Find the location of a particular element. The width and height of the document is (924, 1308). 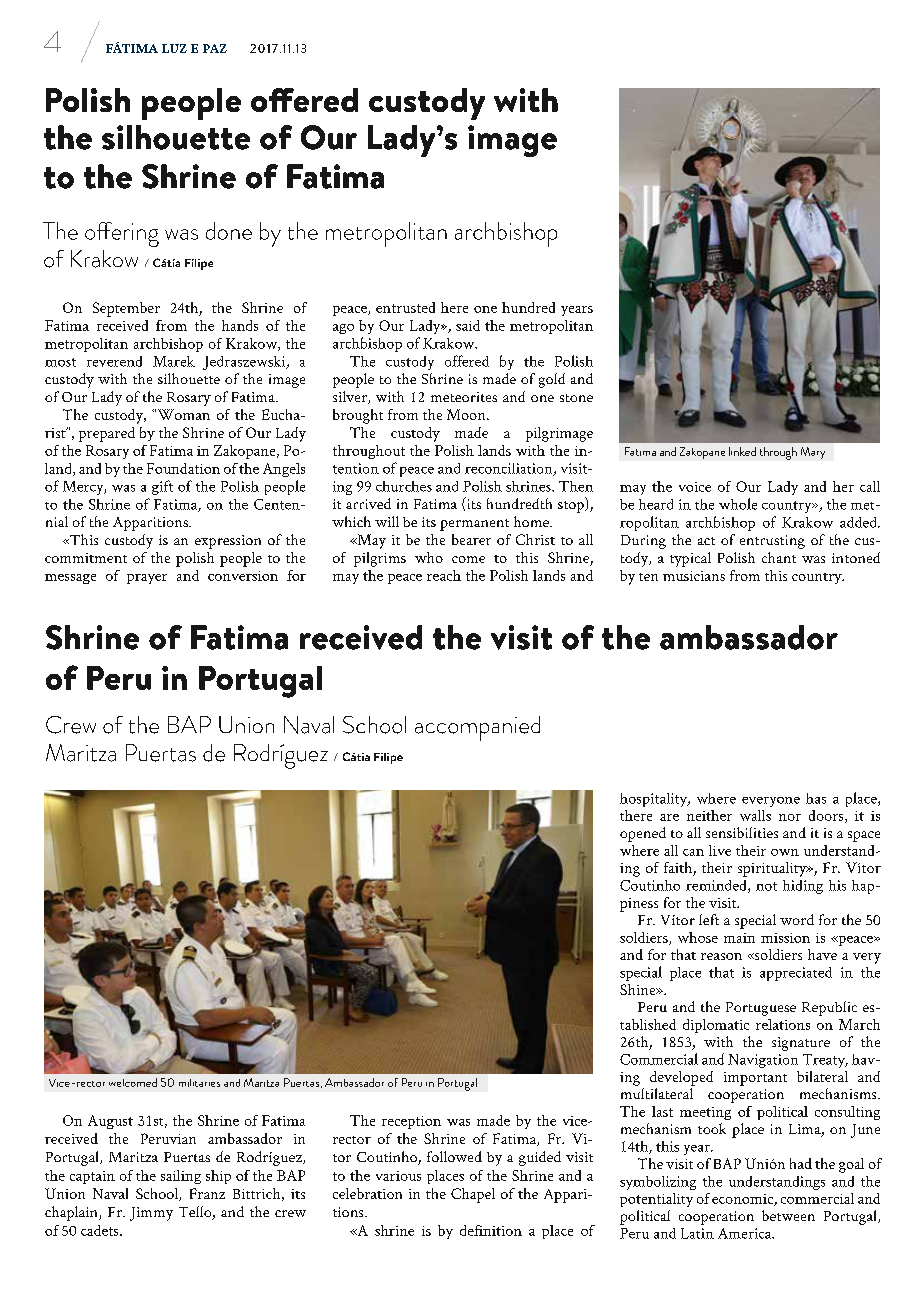

PAZ is located at coordinates (215, 48).
